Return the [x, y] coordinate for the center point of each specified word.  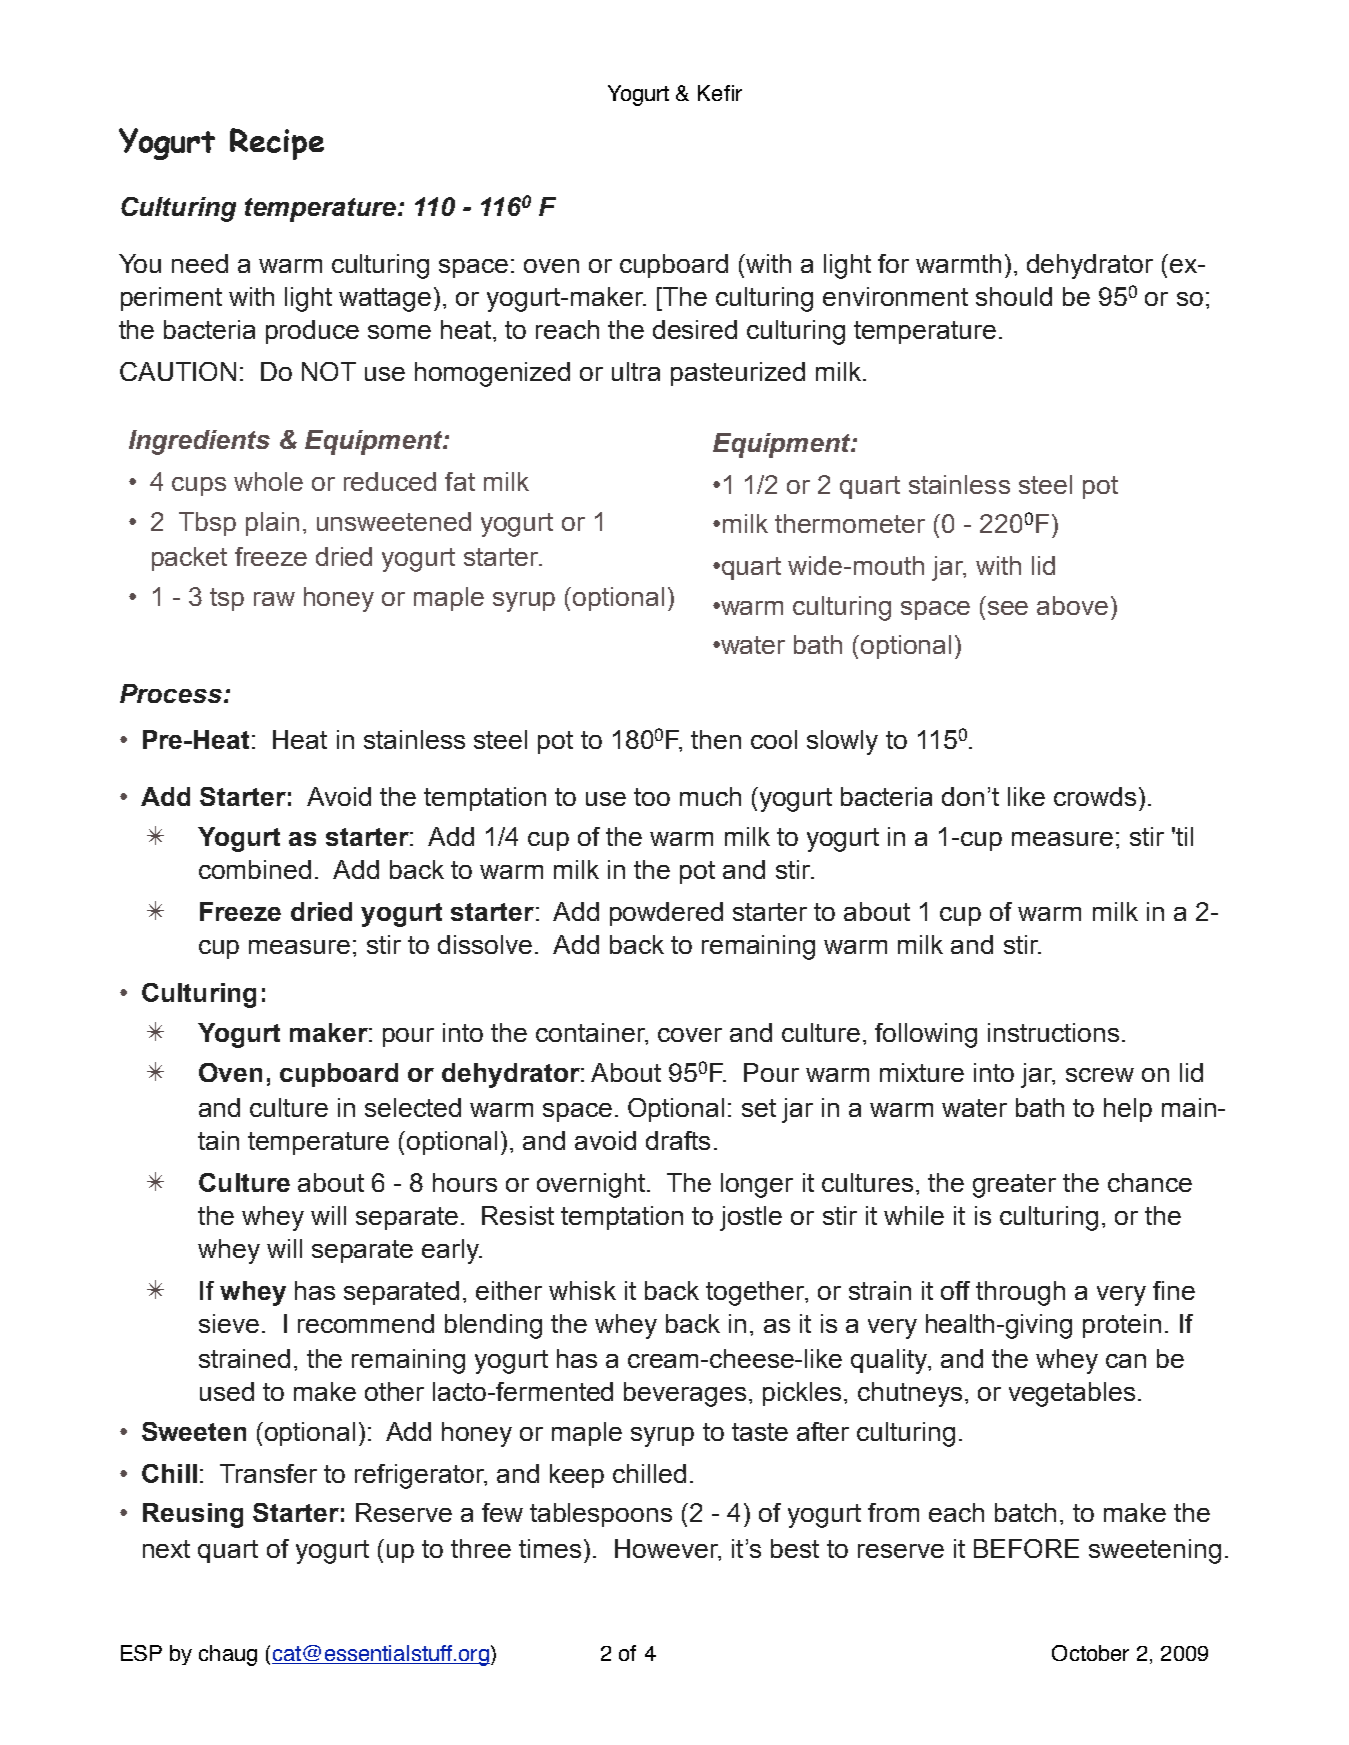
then [716, 739]
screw [1100, 1075]
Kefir [720, 93]
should [1014, 296]
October [1090, 1653]
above [1072, 605]
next [166, 1549]
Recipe [277, 144]
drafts [678, 1140]
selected [413, 1107]
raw [274, 599]
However [667, 1549]
